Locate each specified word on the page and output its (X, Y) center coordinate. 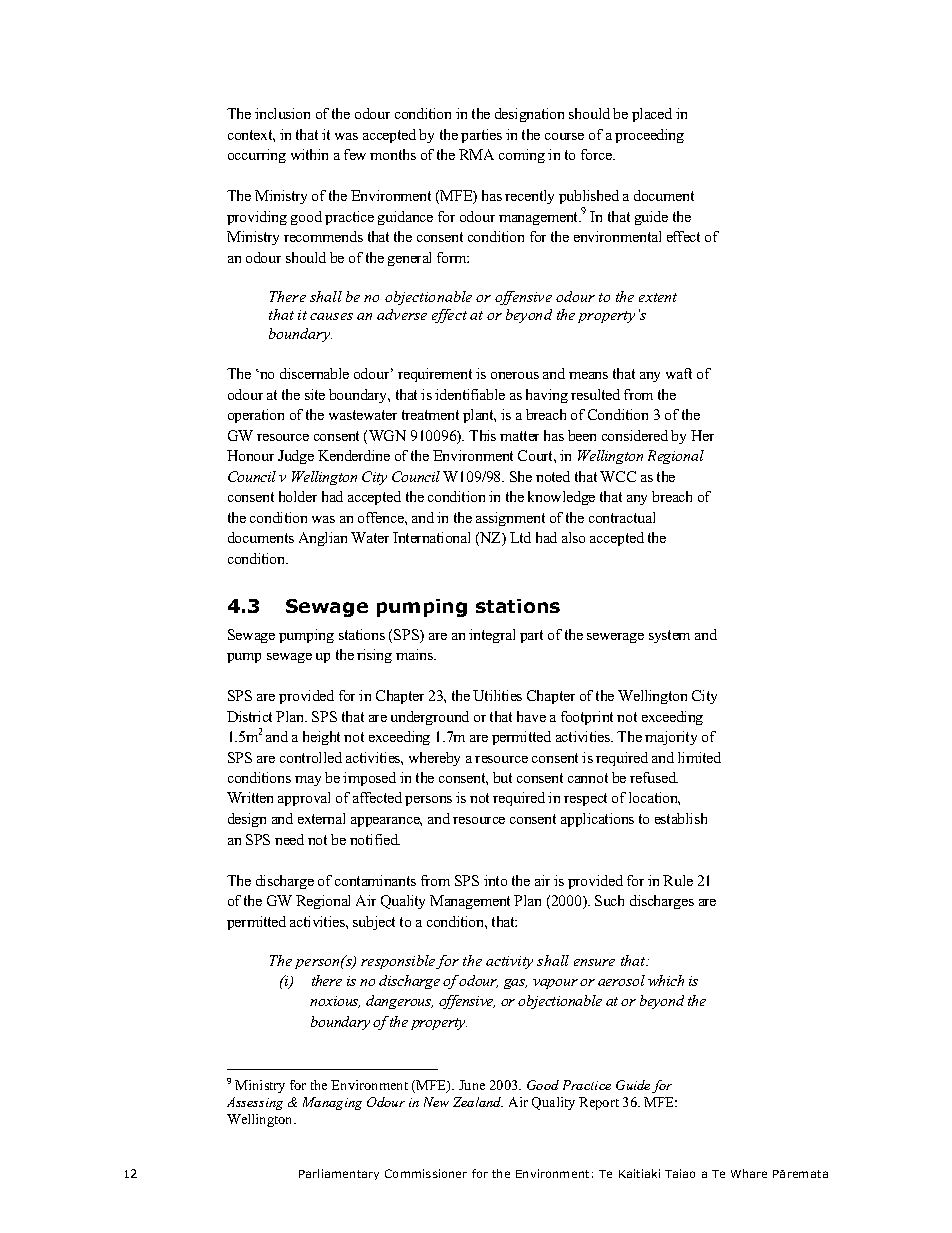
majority (671, 738)
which (666, 980)
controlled (311, 757)
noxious (335, 1002)
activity (509, 962)
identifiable (470, 394)
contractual (622, 517)
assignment (510, 519)
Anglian (323, 539)
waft (679, 373)
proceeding (649, 136)
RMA (476, 154)
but (502, 777)
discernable (314, 373)
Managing (332, 1103)
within (309, 154)
